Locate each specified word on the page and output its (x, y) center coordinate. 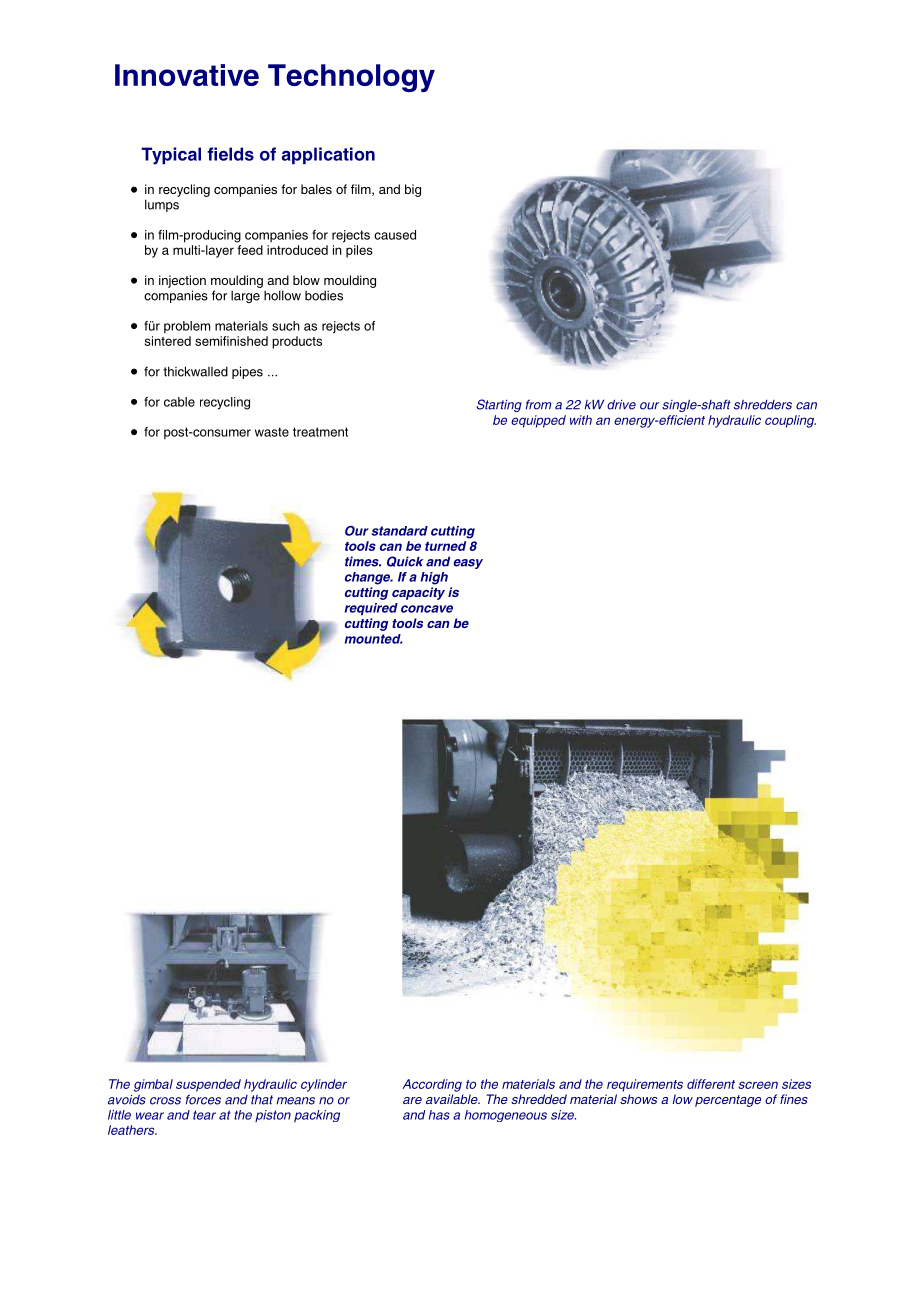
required (371, 609)
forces (203, 1099)
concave (427, 609)
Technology (351, 78)
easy (468, 564)
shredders (763, 405)
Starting (499, 405)
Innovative (187, 75)
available (453, 1099)
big (413, 190)
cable (179, 402)
